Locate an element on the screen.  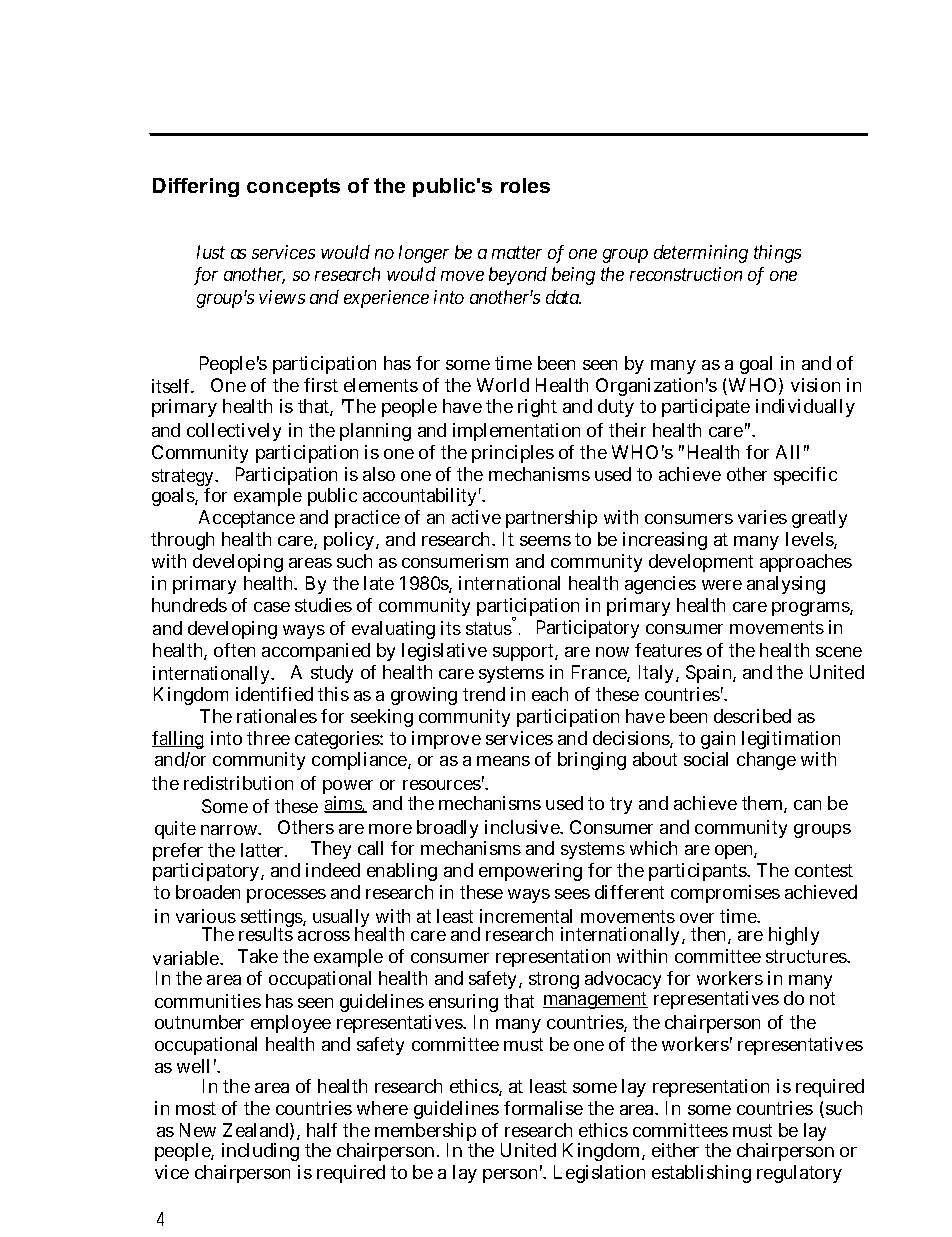
concepts is located at coordinates (293, 187).
